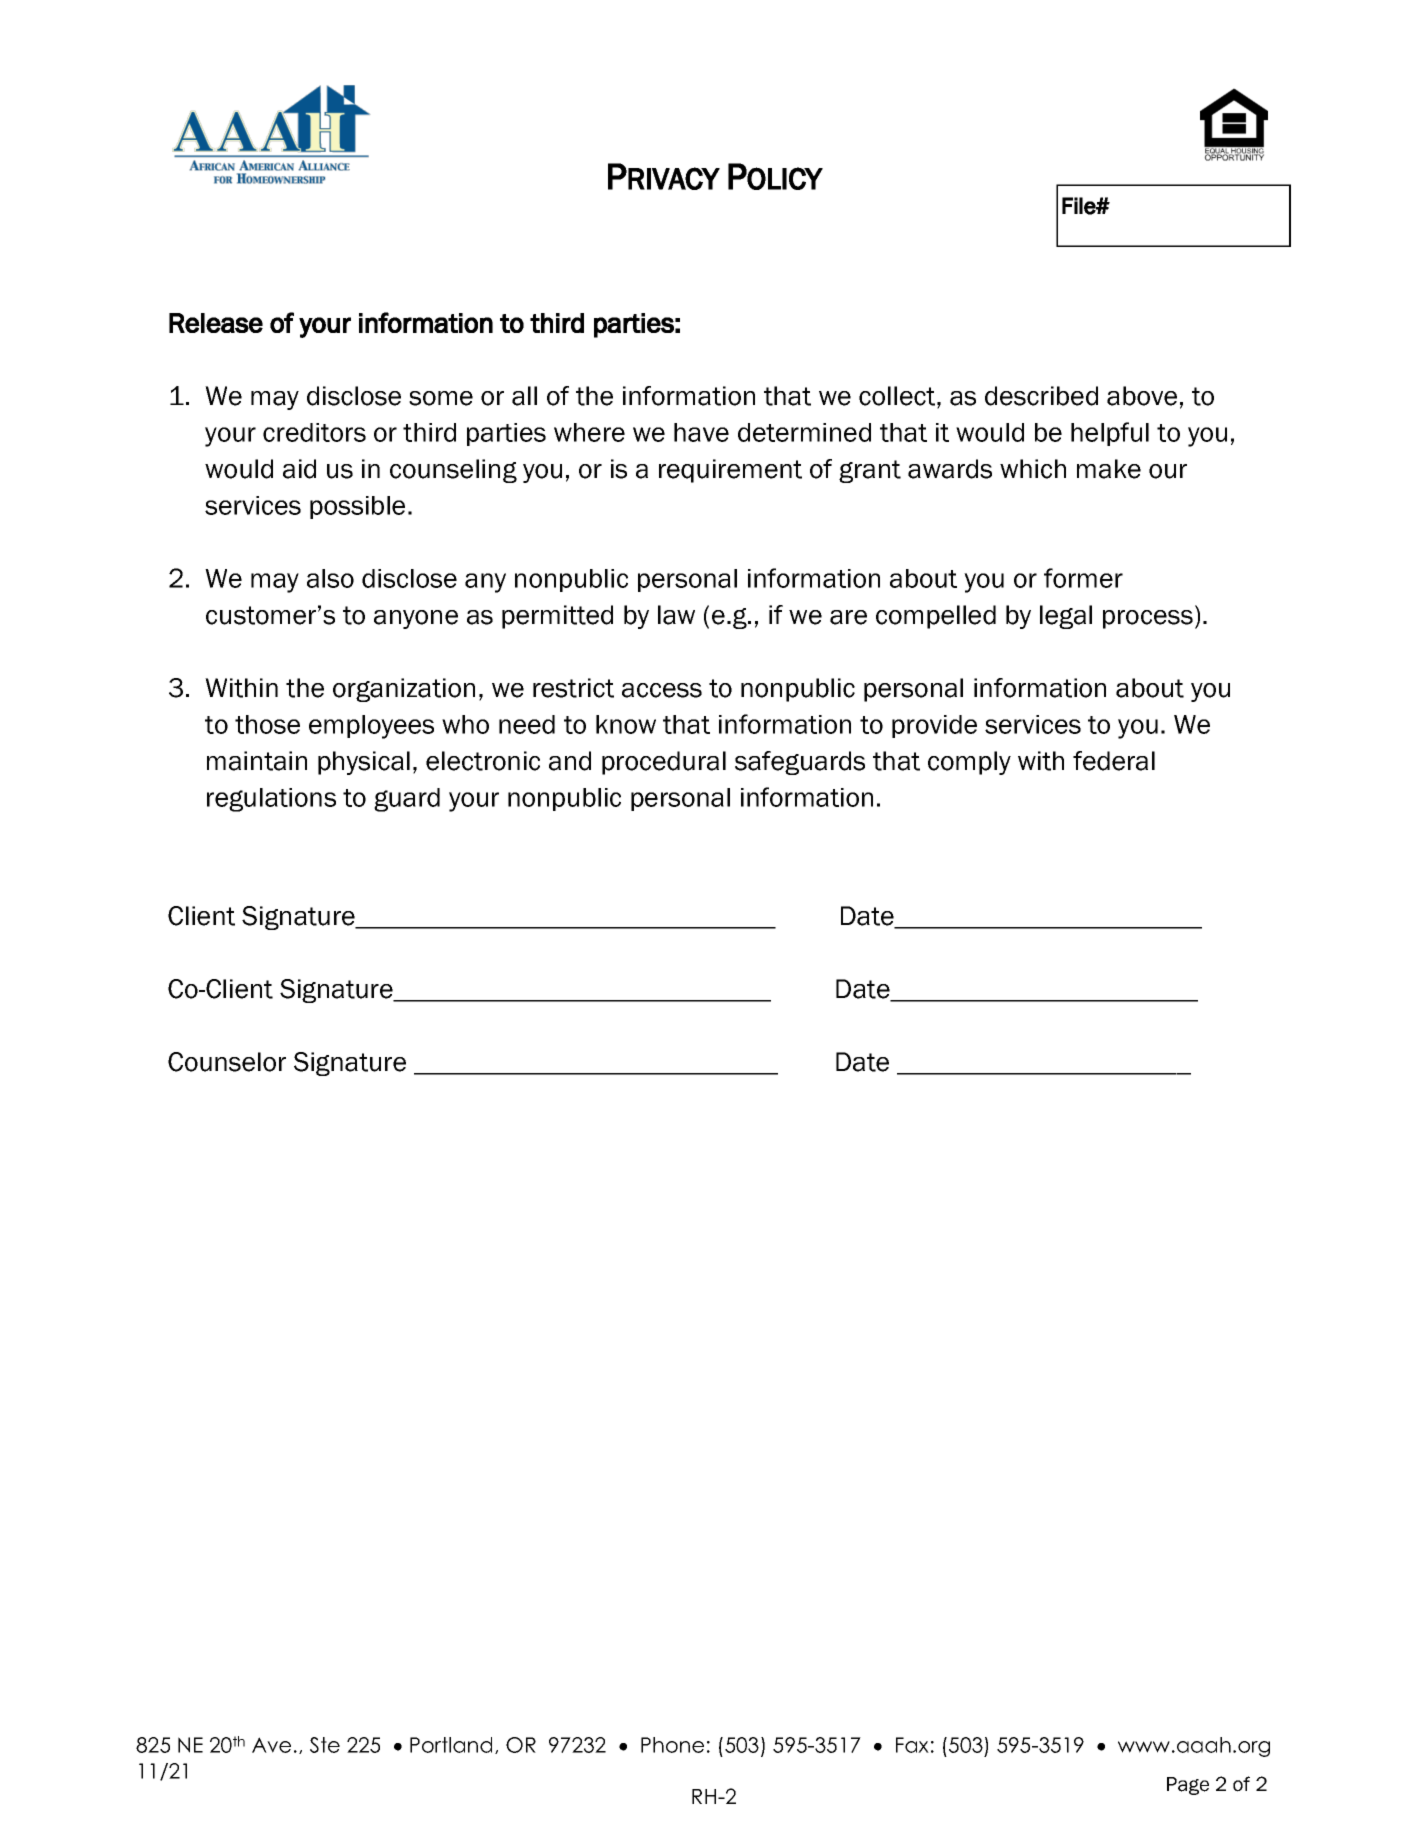 This screenshot has height=1847, width=1427. I want to click on regulations, so click(271, 800).
